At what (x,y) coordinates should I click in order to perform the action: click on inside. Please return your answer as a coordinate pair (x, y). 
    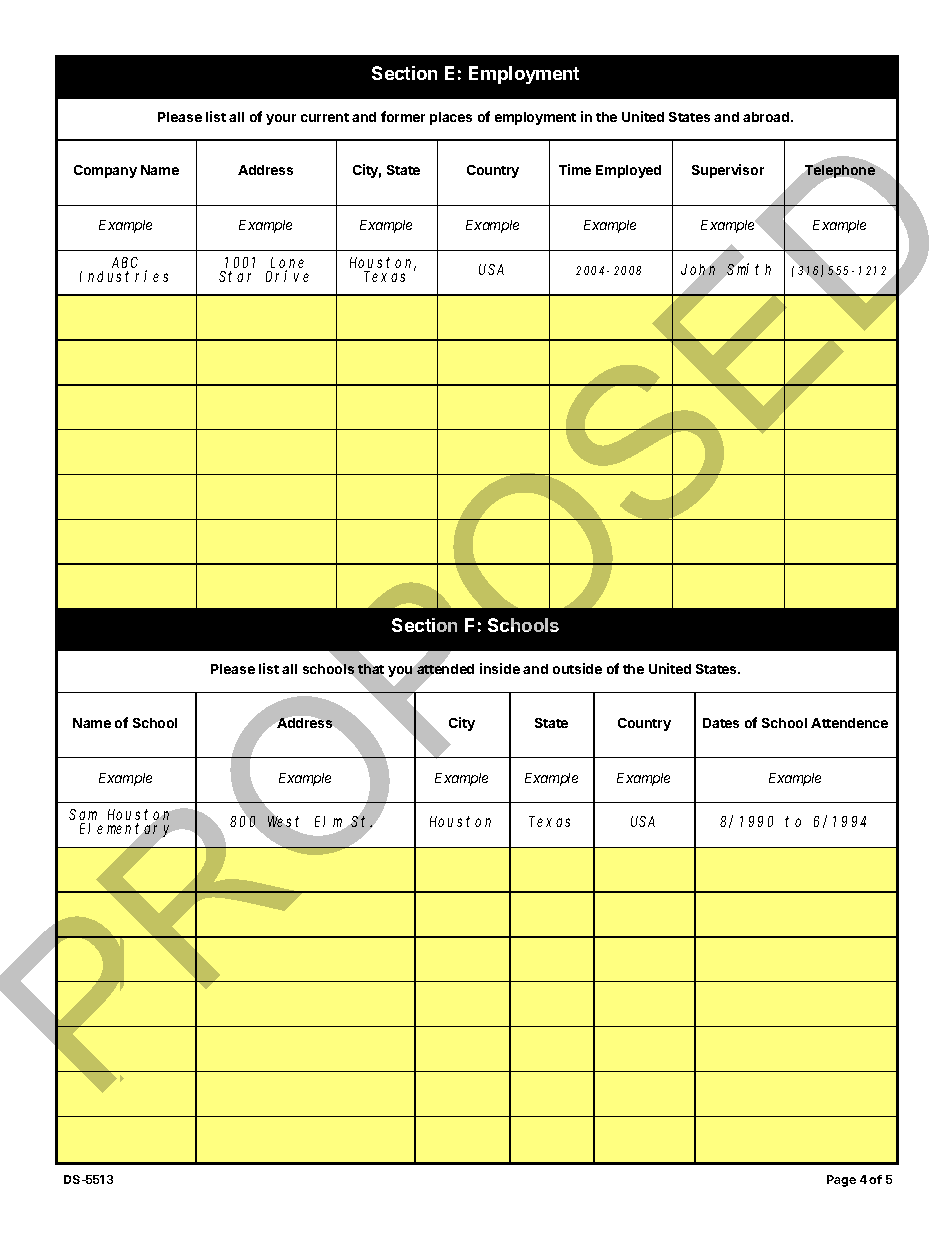
    Looking at the image, I should click on (500, 668).
